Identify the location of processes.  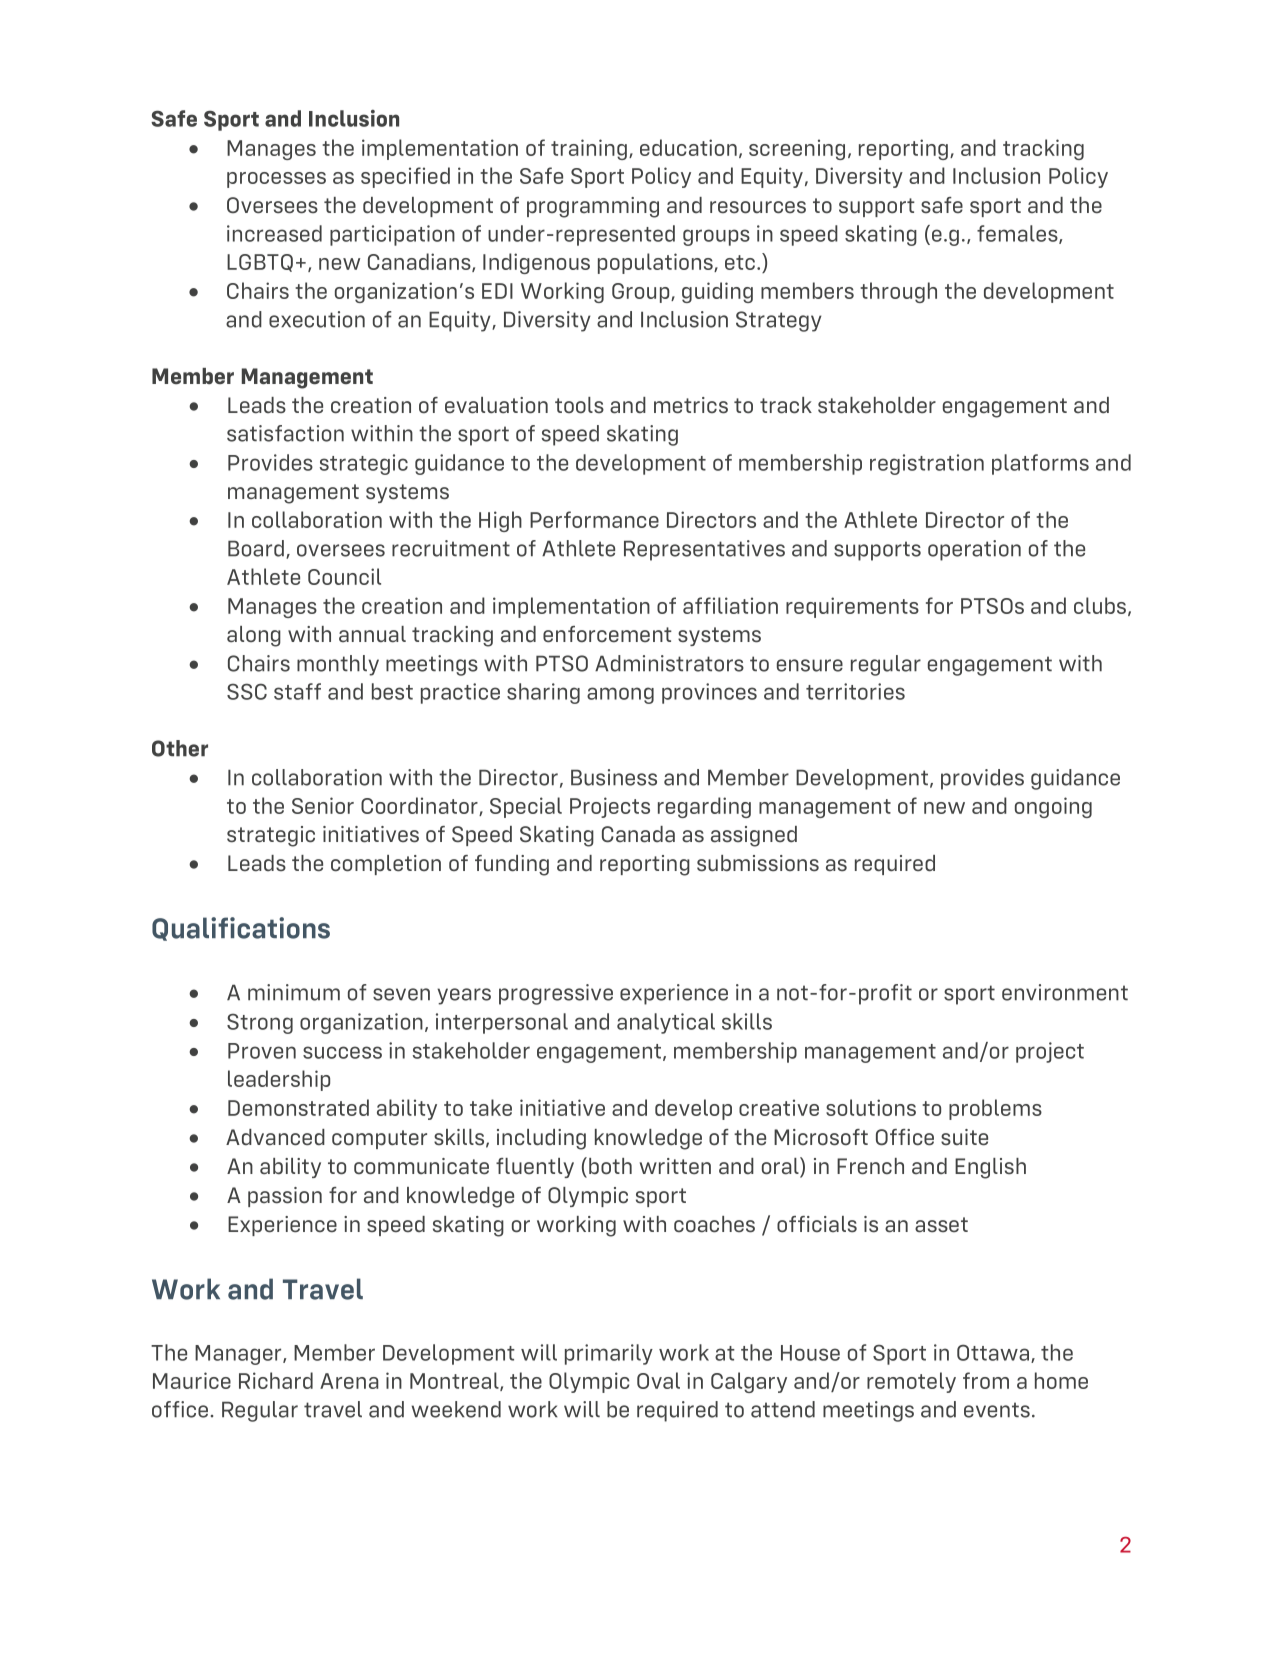
(276, 180).
